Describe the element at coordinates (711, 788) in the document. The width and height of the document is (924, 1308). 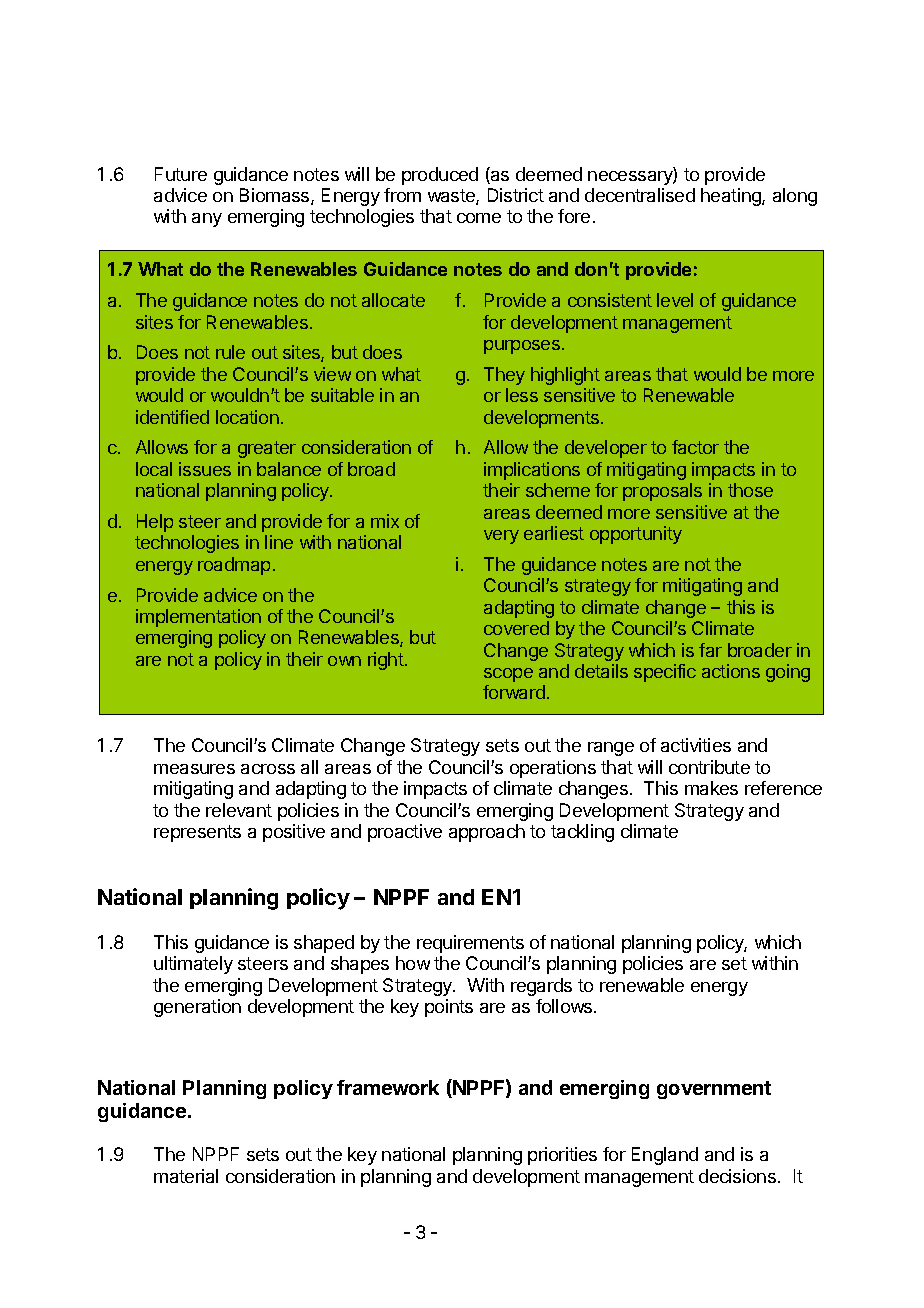
I see `makes` at that location.
